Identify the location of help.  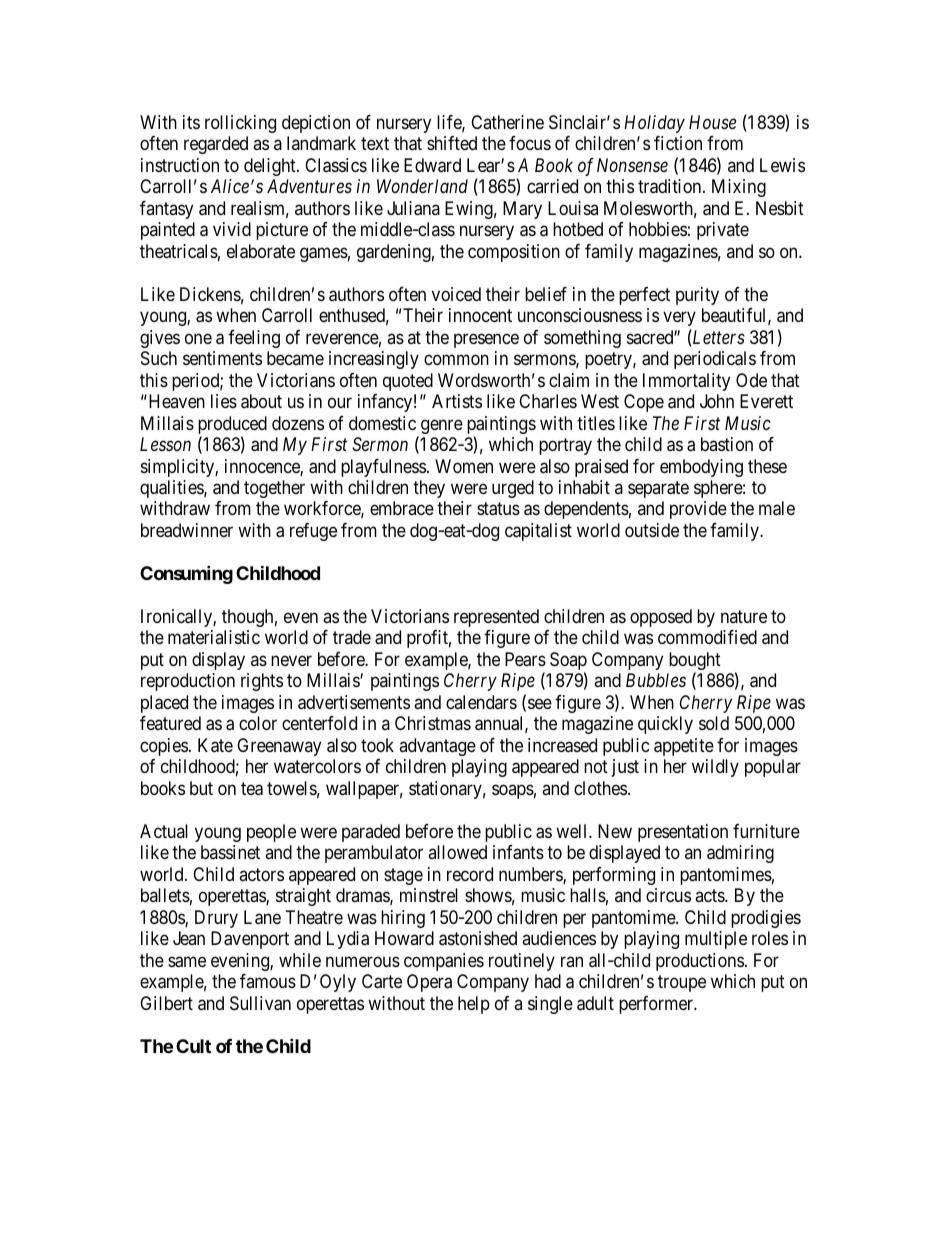
(474, 1005).
